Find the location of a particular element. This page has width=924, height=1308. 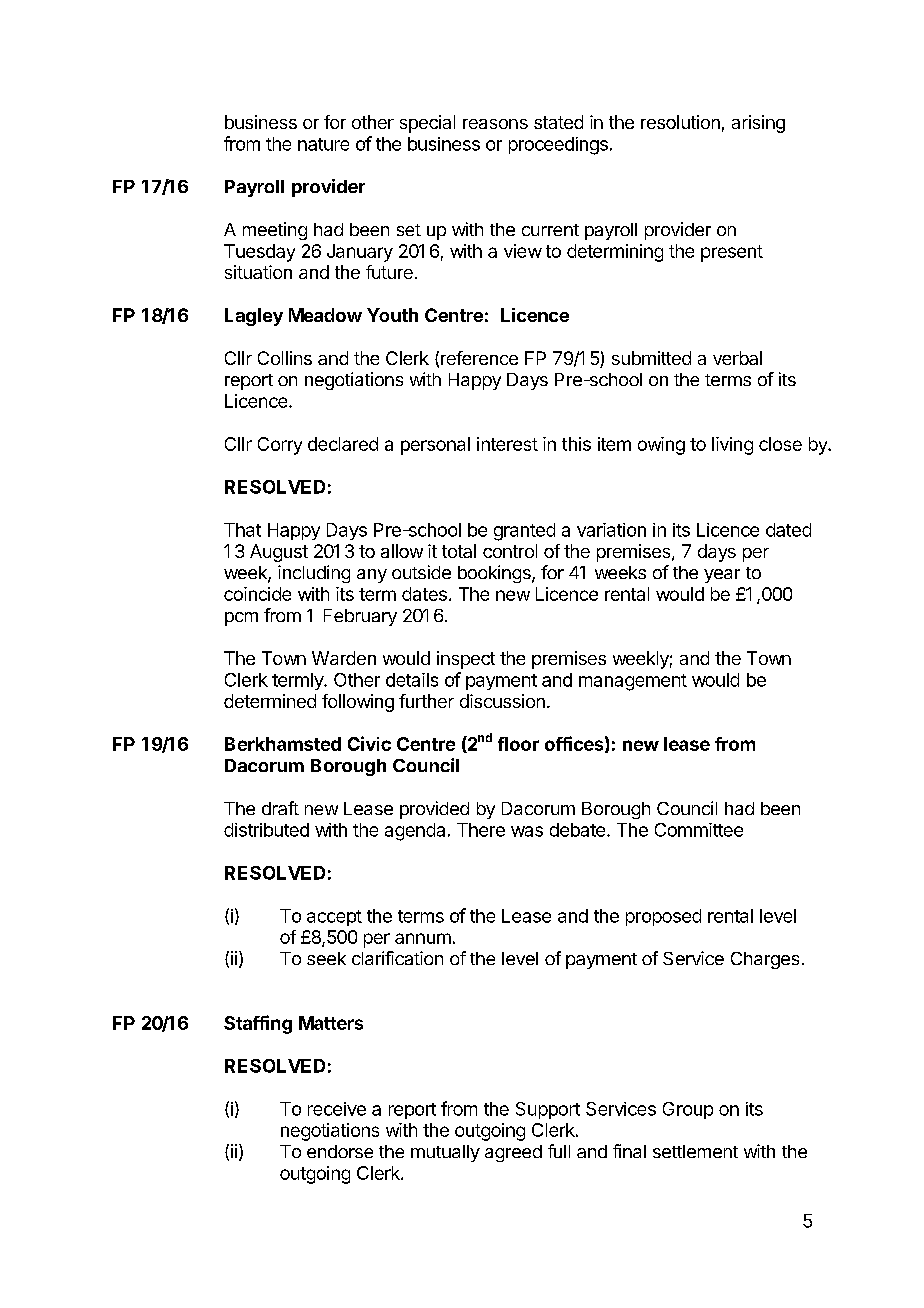

reasons is located at coordinates (495, 124).
